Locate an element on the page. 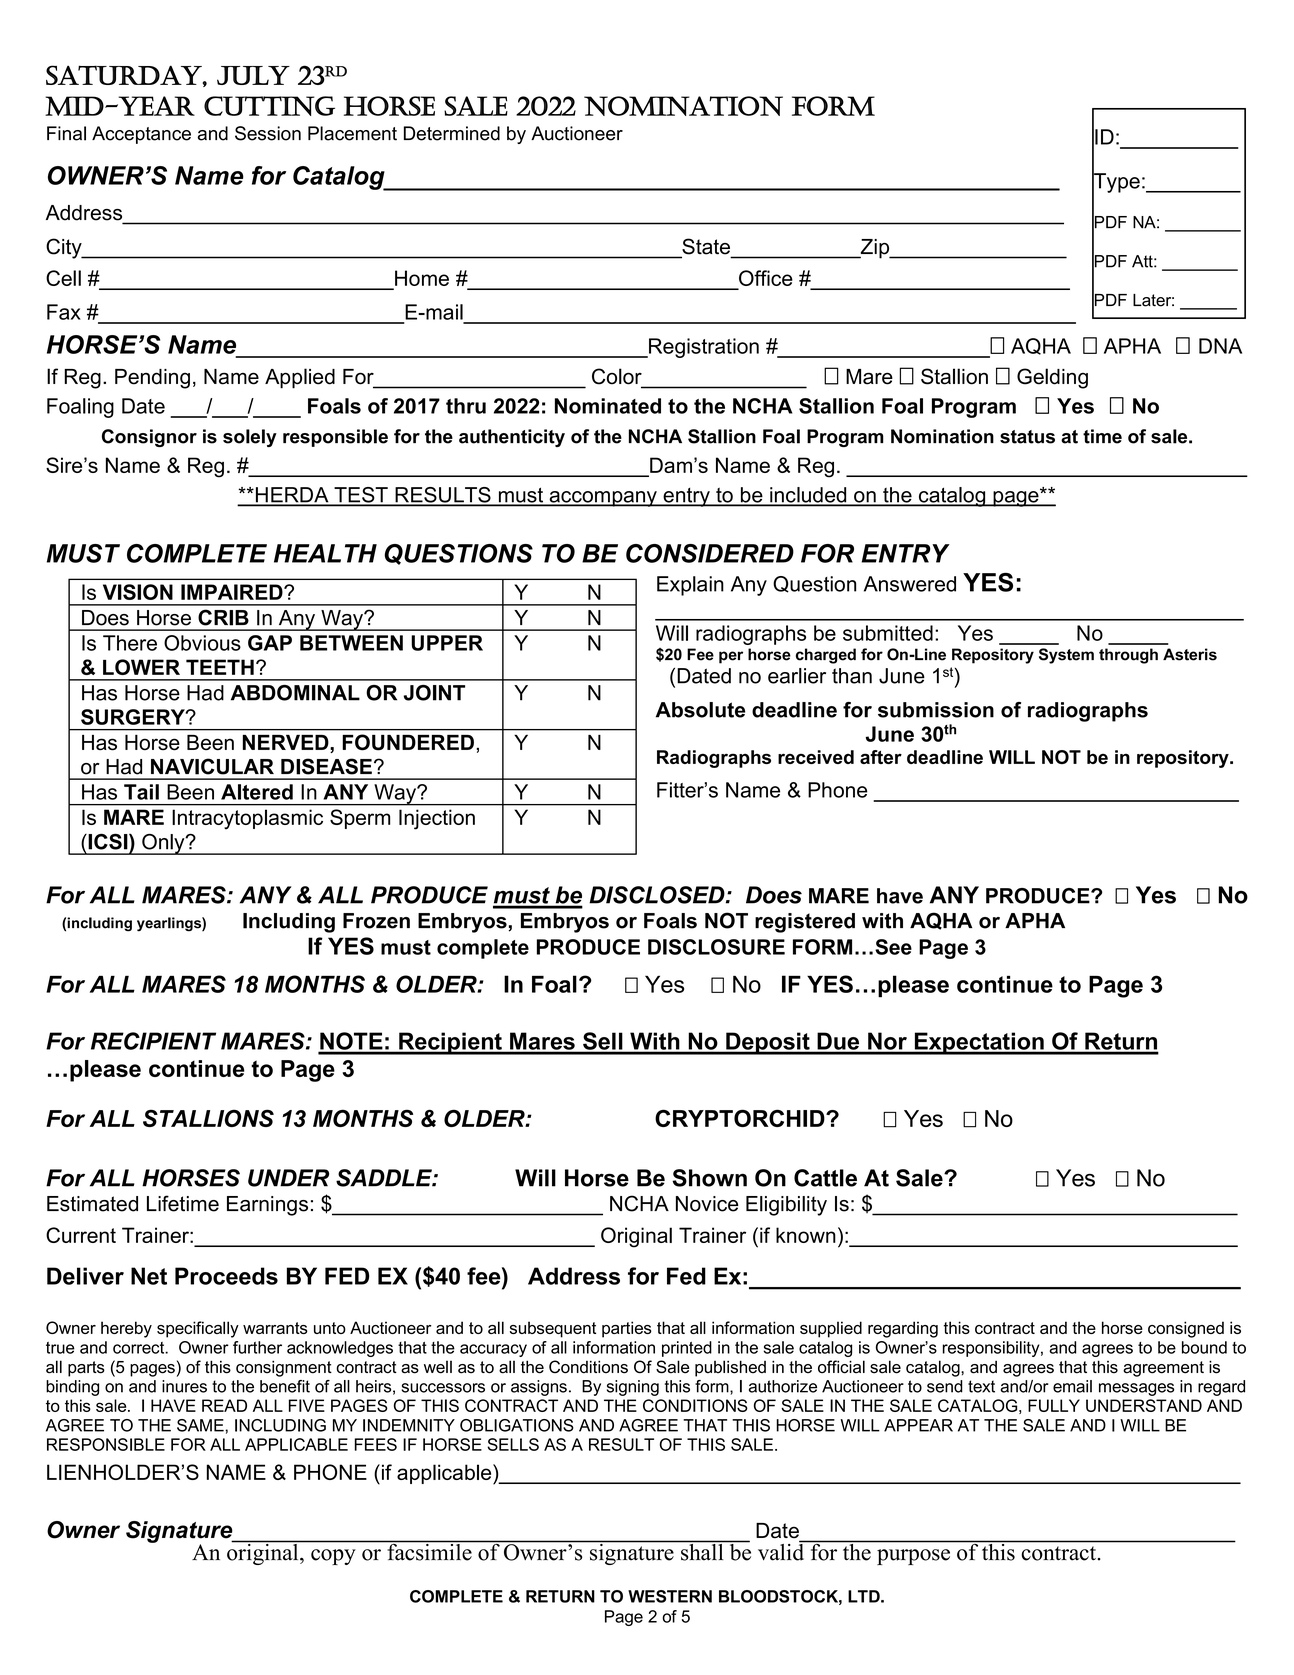 Image resolution: width=1294 pixels, height=1675 pixels. DNA is located at coordinates (1220, 346).
